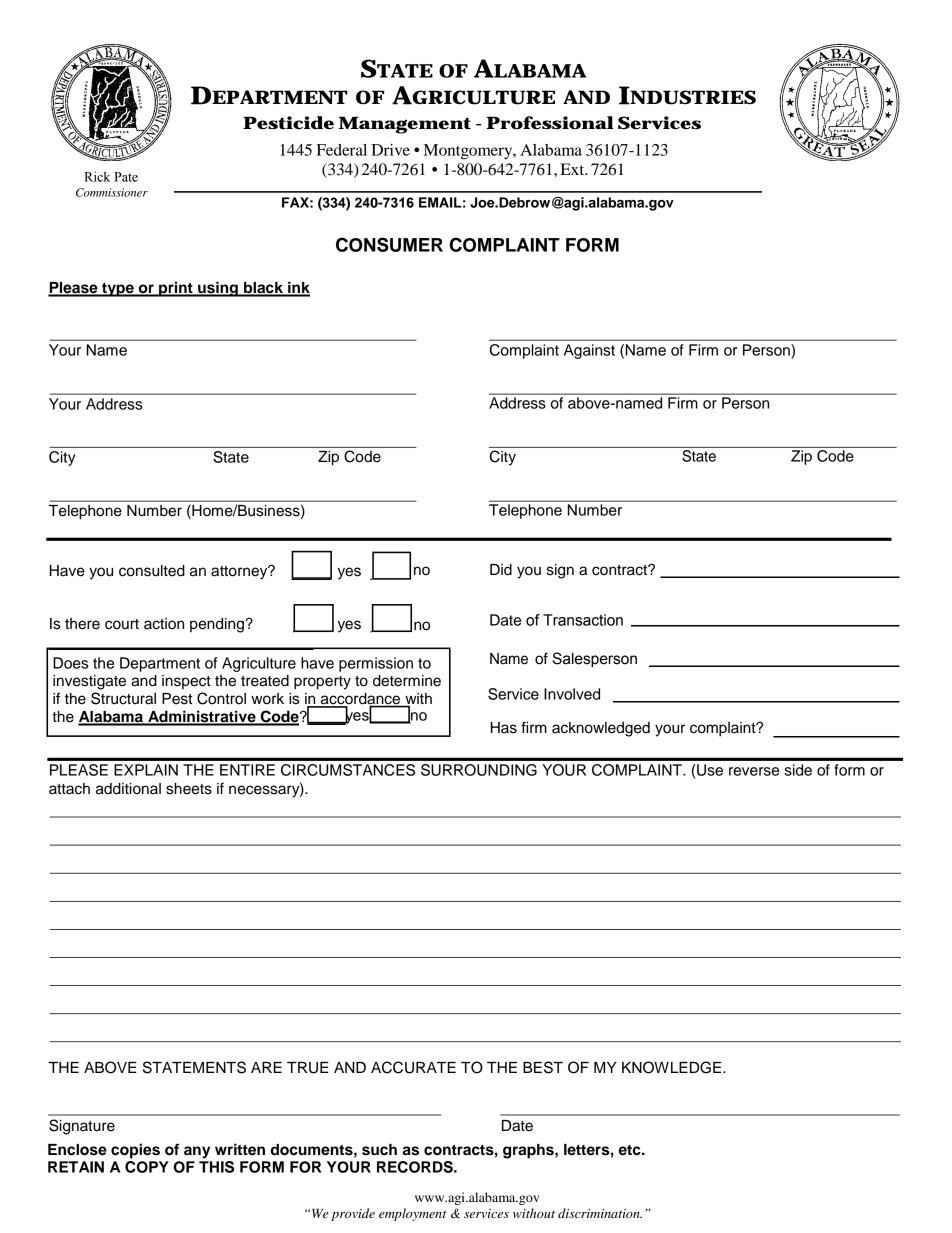  I want to click on additional, so click(128, 789).
